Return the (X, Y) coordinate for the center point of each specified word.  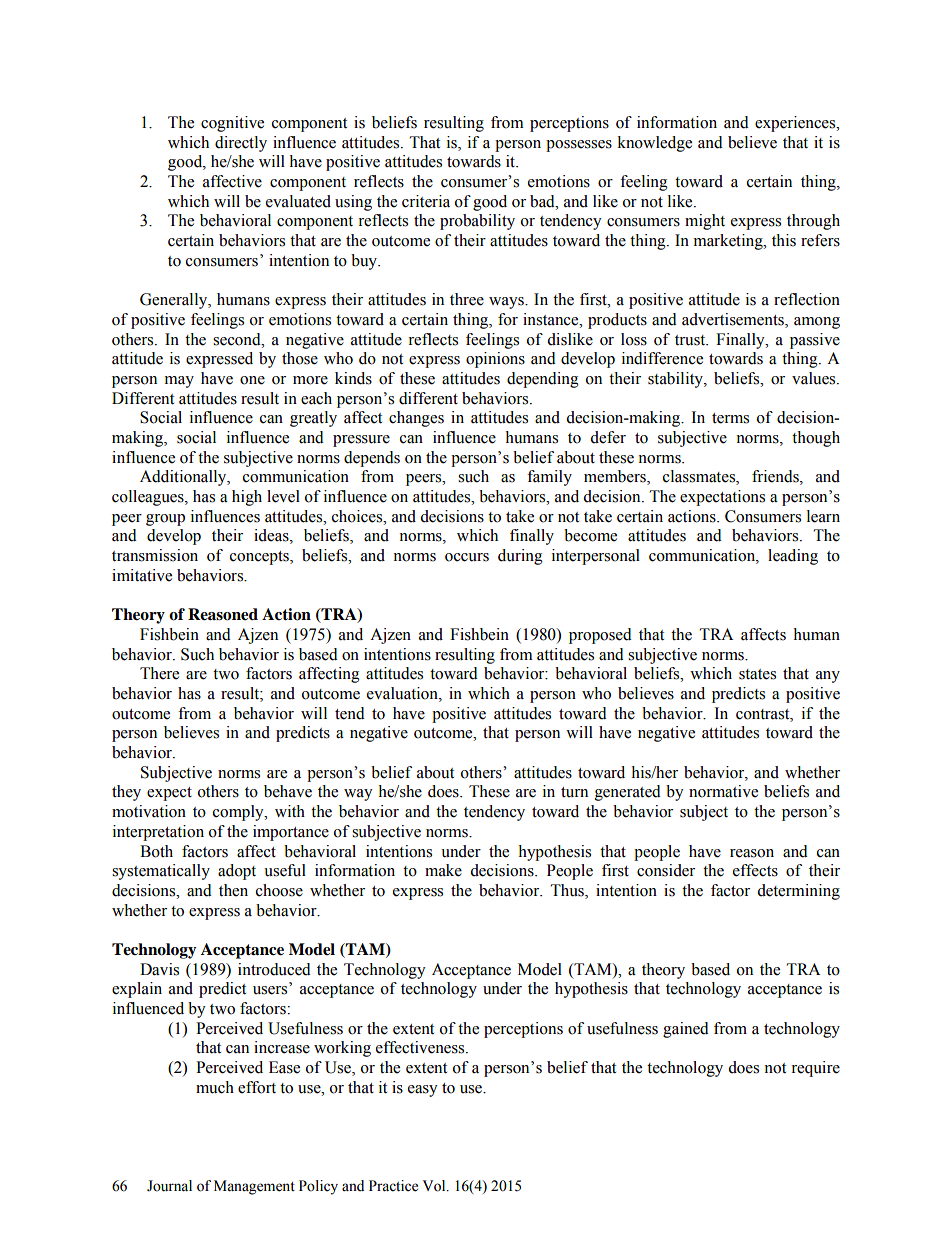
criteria (426, 201)
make (443, 870)
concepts (260, 558)
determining (798, 892)
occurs (467, 557)
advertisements (734, 319)
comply (239, 813)
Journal (169, 1186)
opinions (495, 360)
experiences (796, 124)
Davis (159, 969)
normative (723, 791)
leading (793, 557)
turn (574, 792)
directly (241, 144)
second (238, 339)
